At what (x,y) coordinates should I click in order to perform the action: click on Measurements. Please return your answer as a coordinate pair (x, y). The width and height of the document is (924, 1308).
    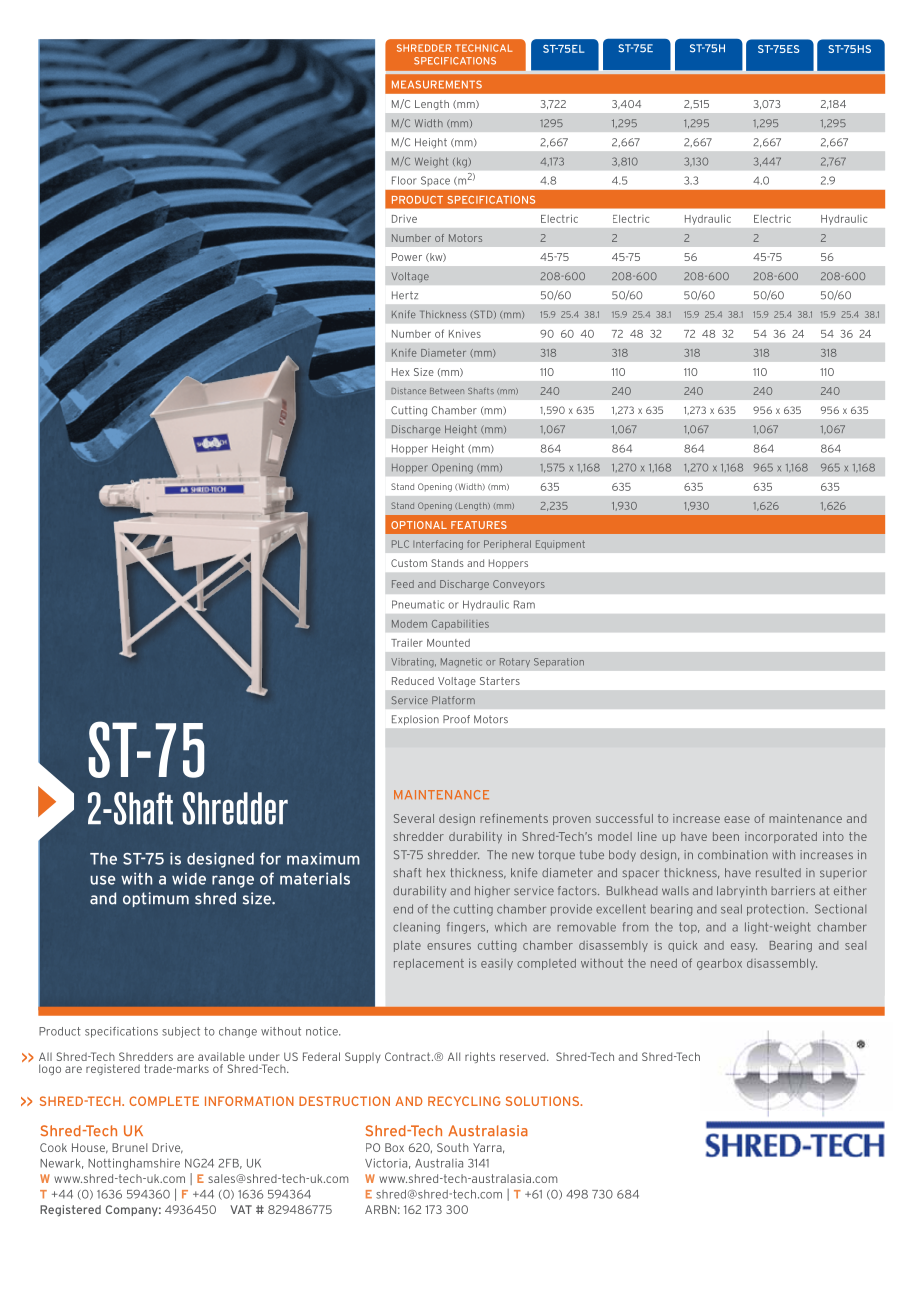
    Looking at the image, I should click on (437, 84).
